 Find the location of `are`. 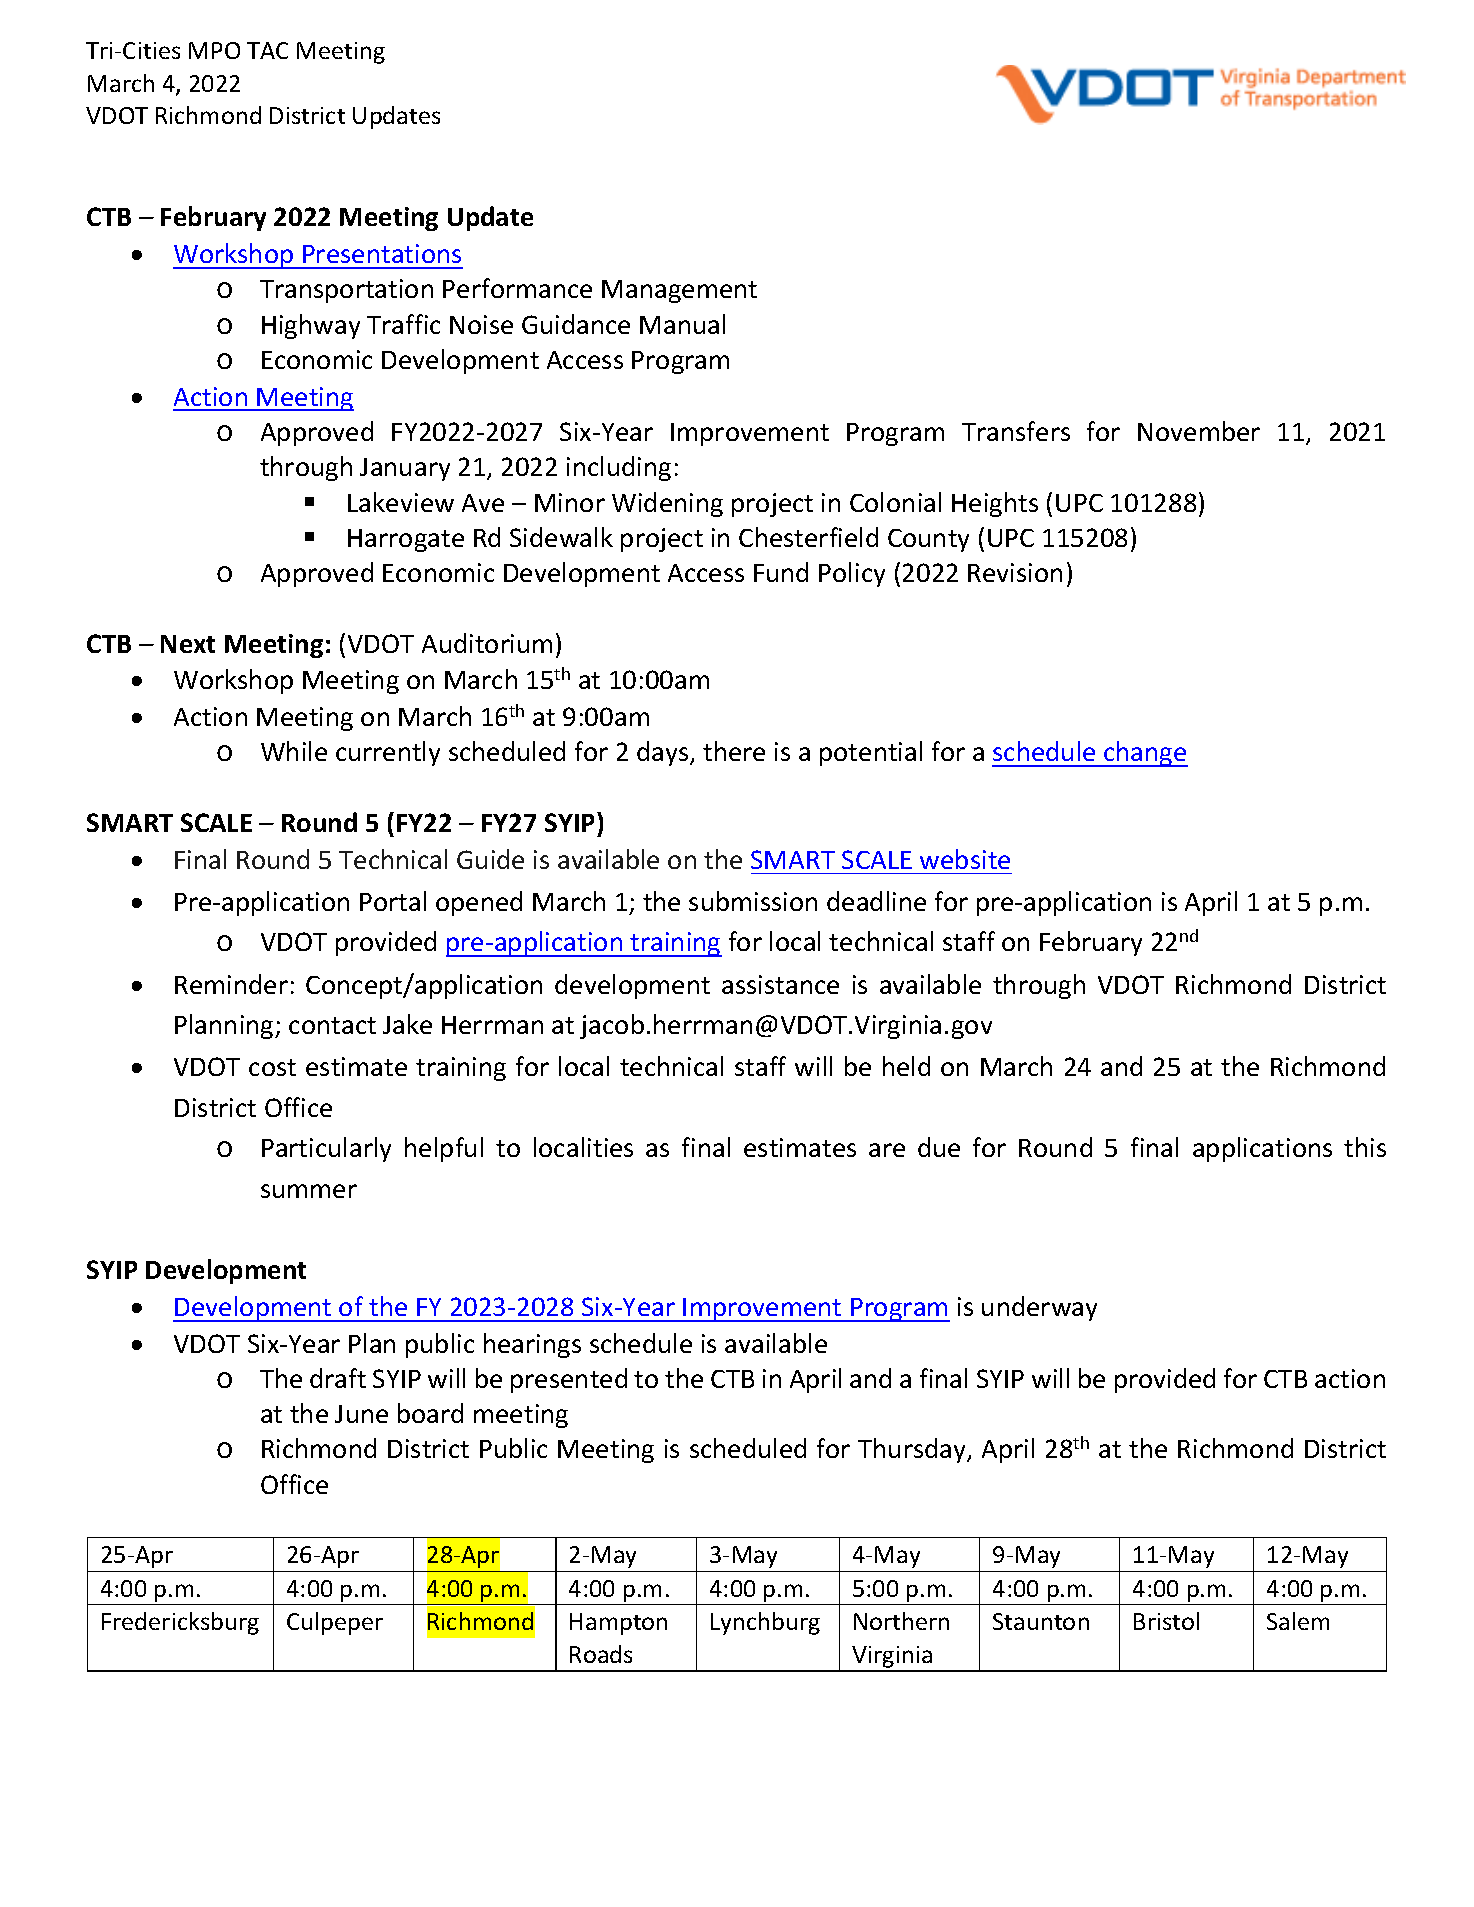

are is located at coordinates (887, 1150).
